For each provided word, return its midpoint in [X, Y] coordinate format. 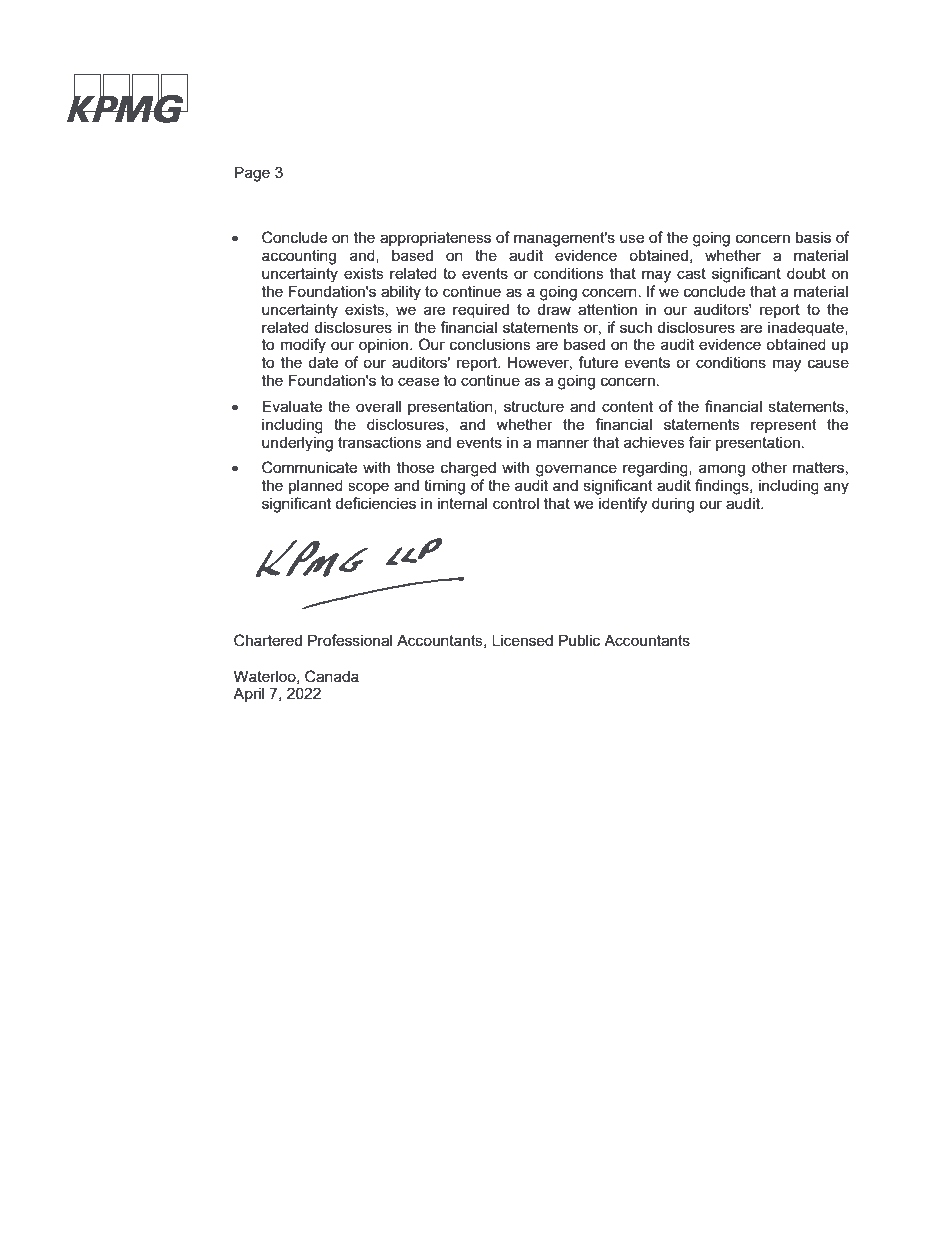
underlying [297, 444]
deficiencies [375, 503]
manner [563, 443]
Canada [332, 676]
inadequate [807, 328]
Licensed [522, 640]
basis [813, 237]
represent [784, 426]
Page [252, 174]
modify [303, 346]
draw [554, 309]
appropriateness [435, 238]
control [516, 503]
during [673, 505]
